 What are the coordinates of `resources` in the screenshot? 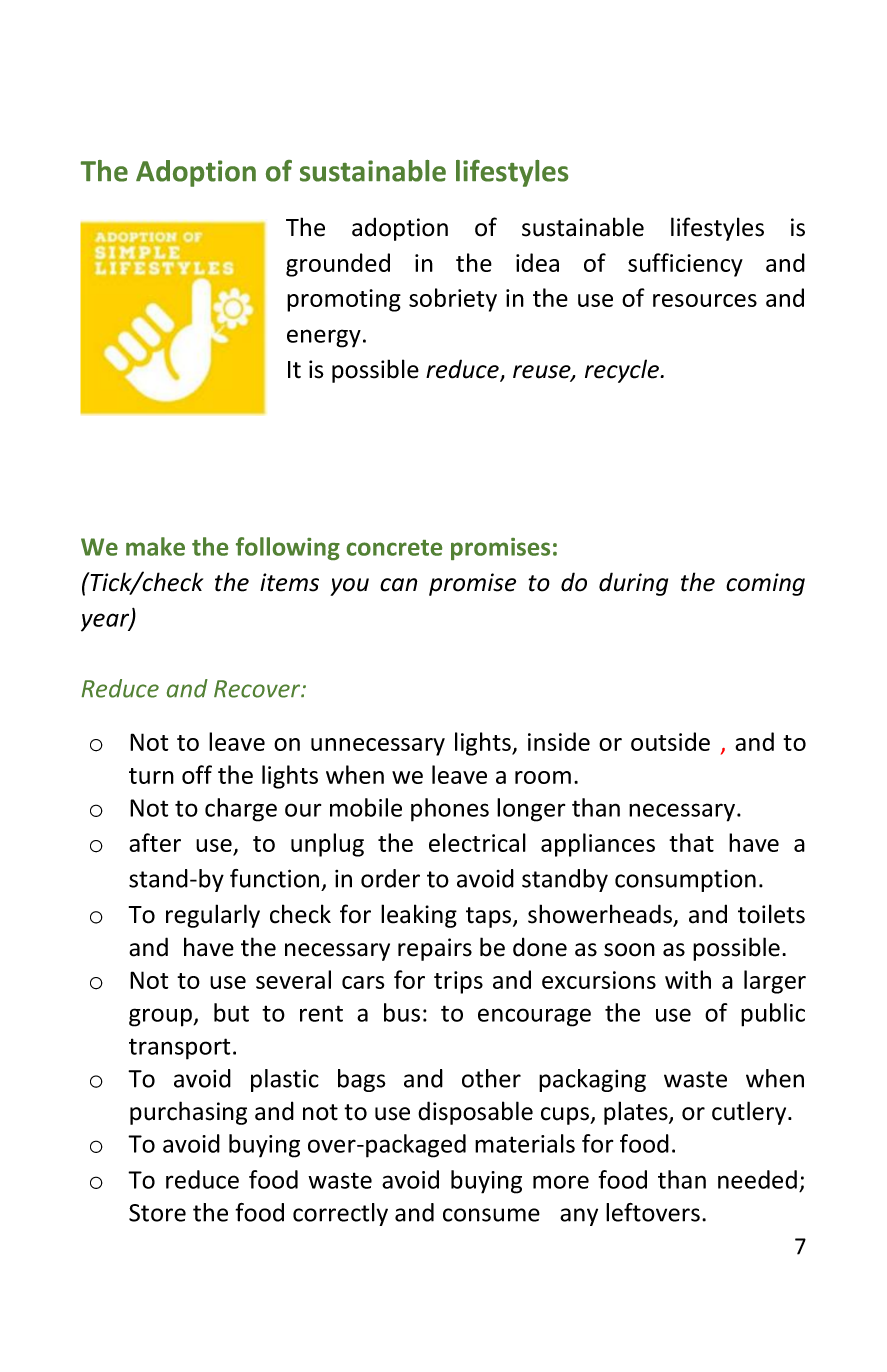 It's located at (705, 300).
